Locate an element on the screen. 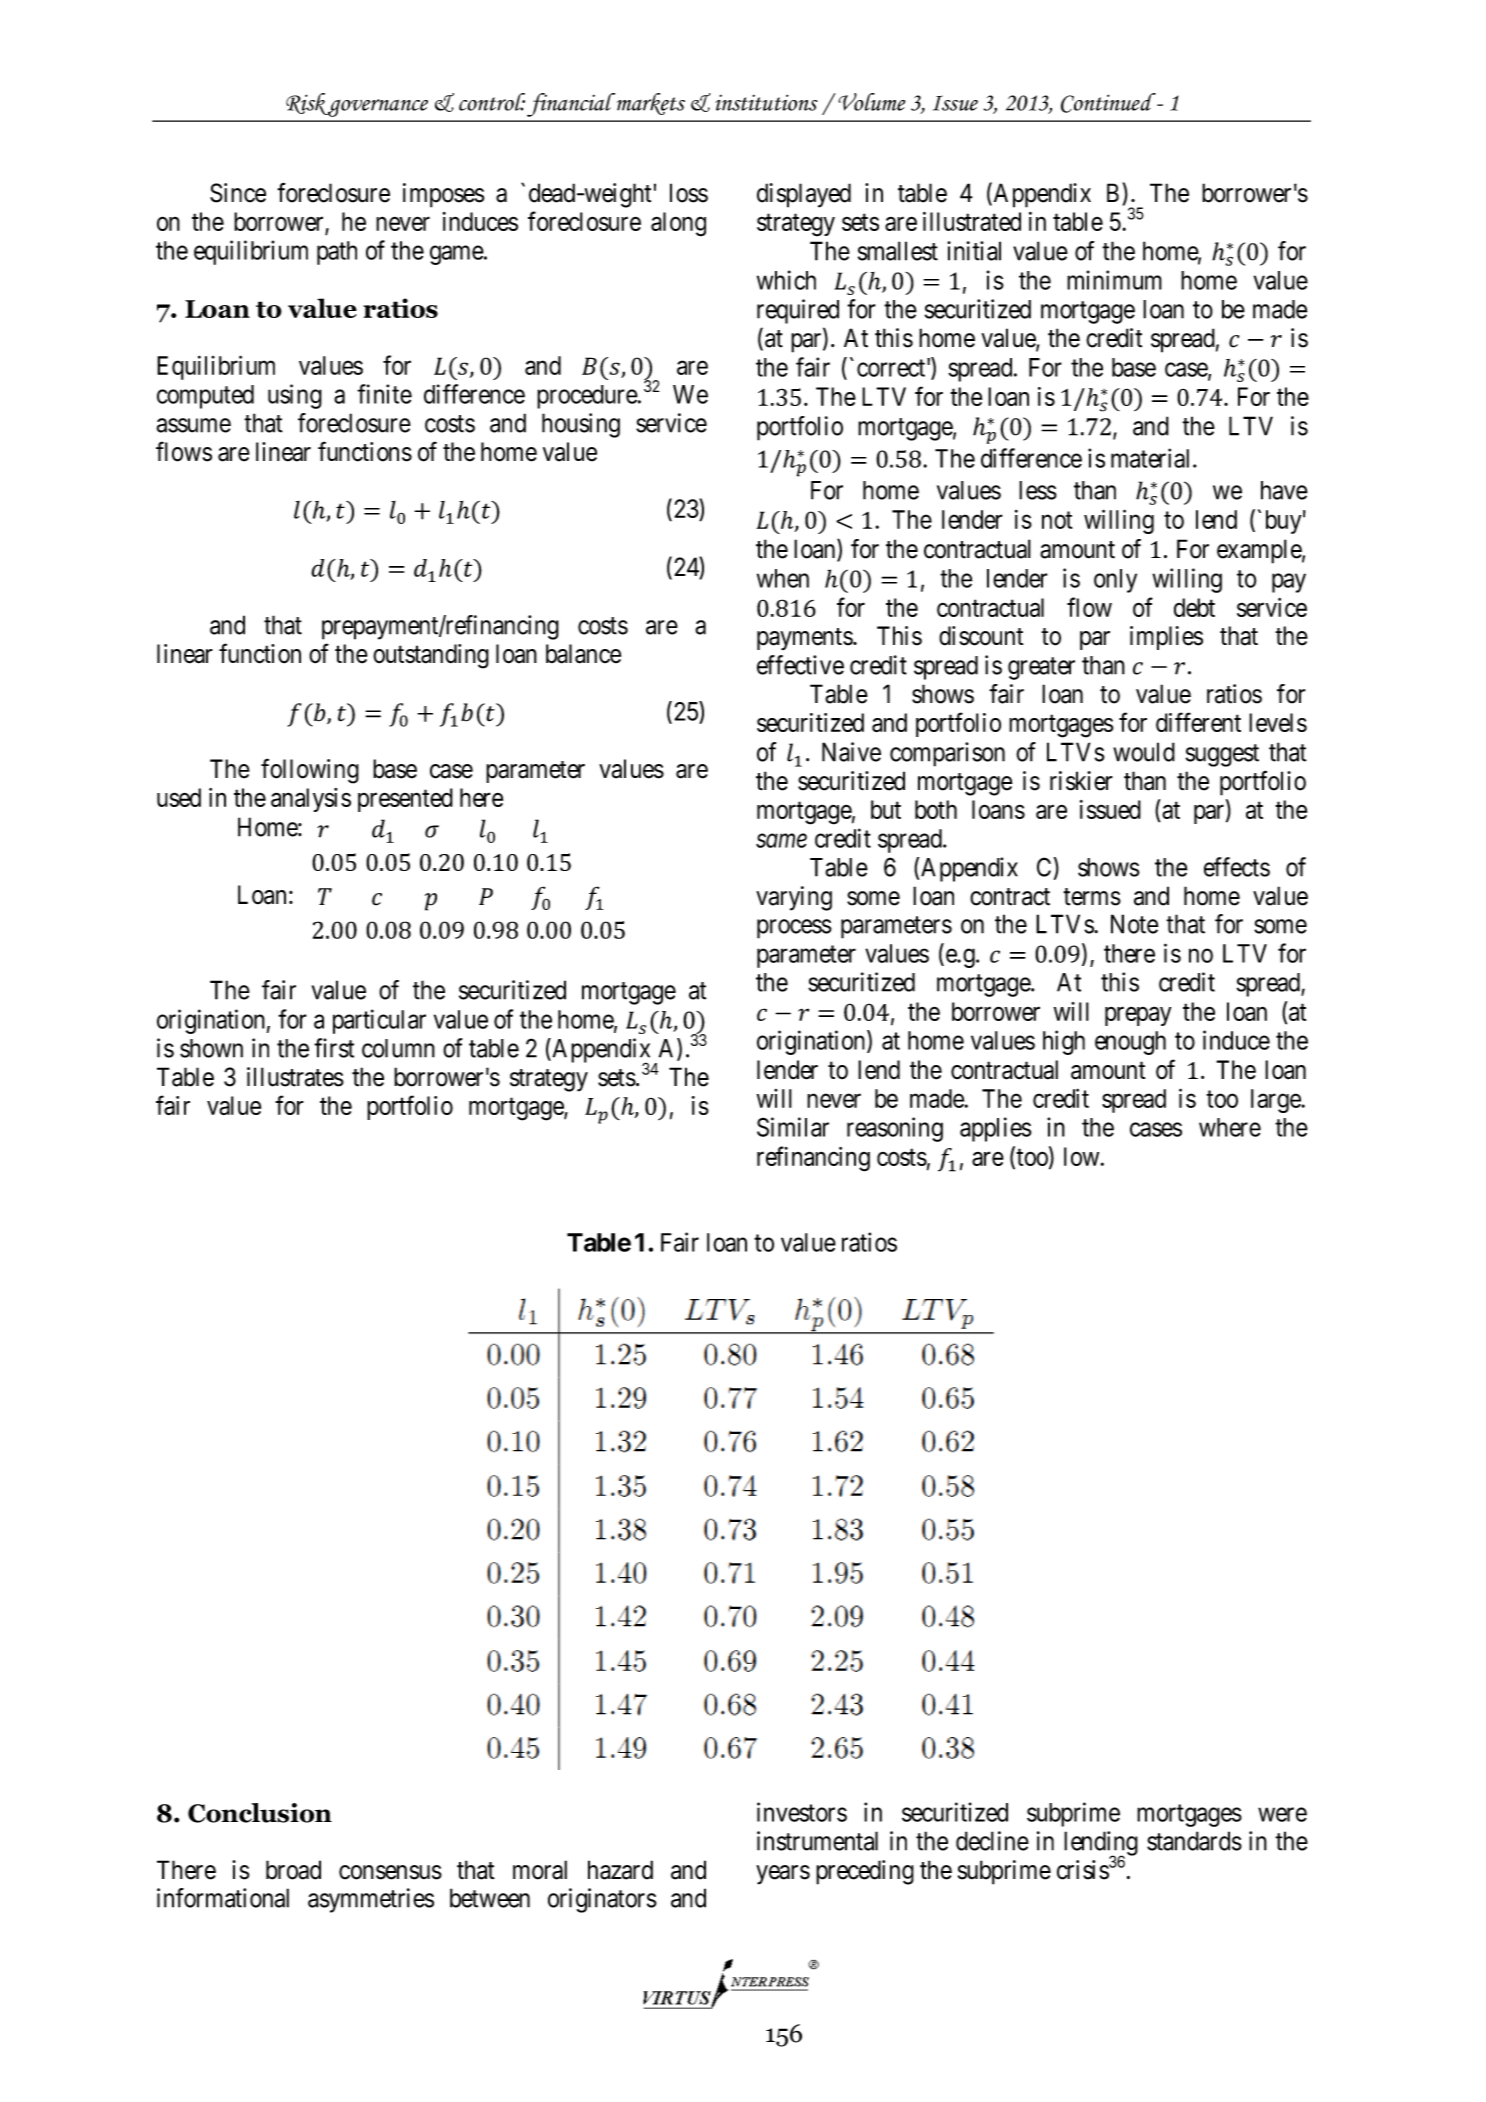 The width and height of the screenshot is (1486, 2102). following is located at coordinates (310, 771).
